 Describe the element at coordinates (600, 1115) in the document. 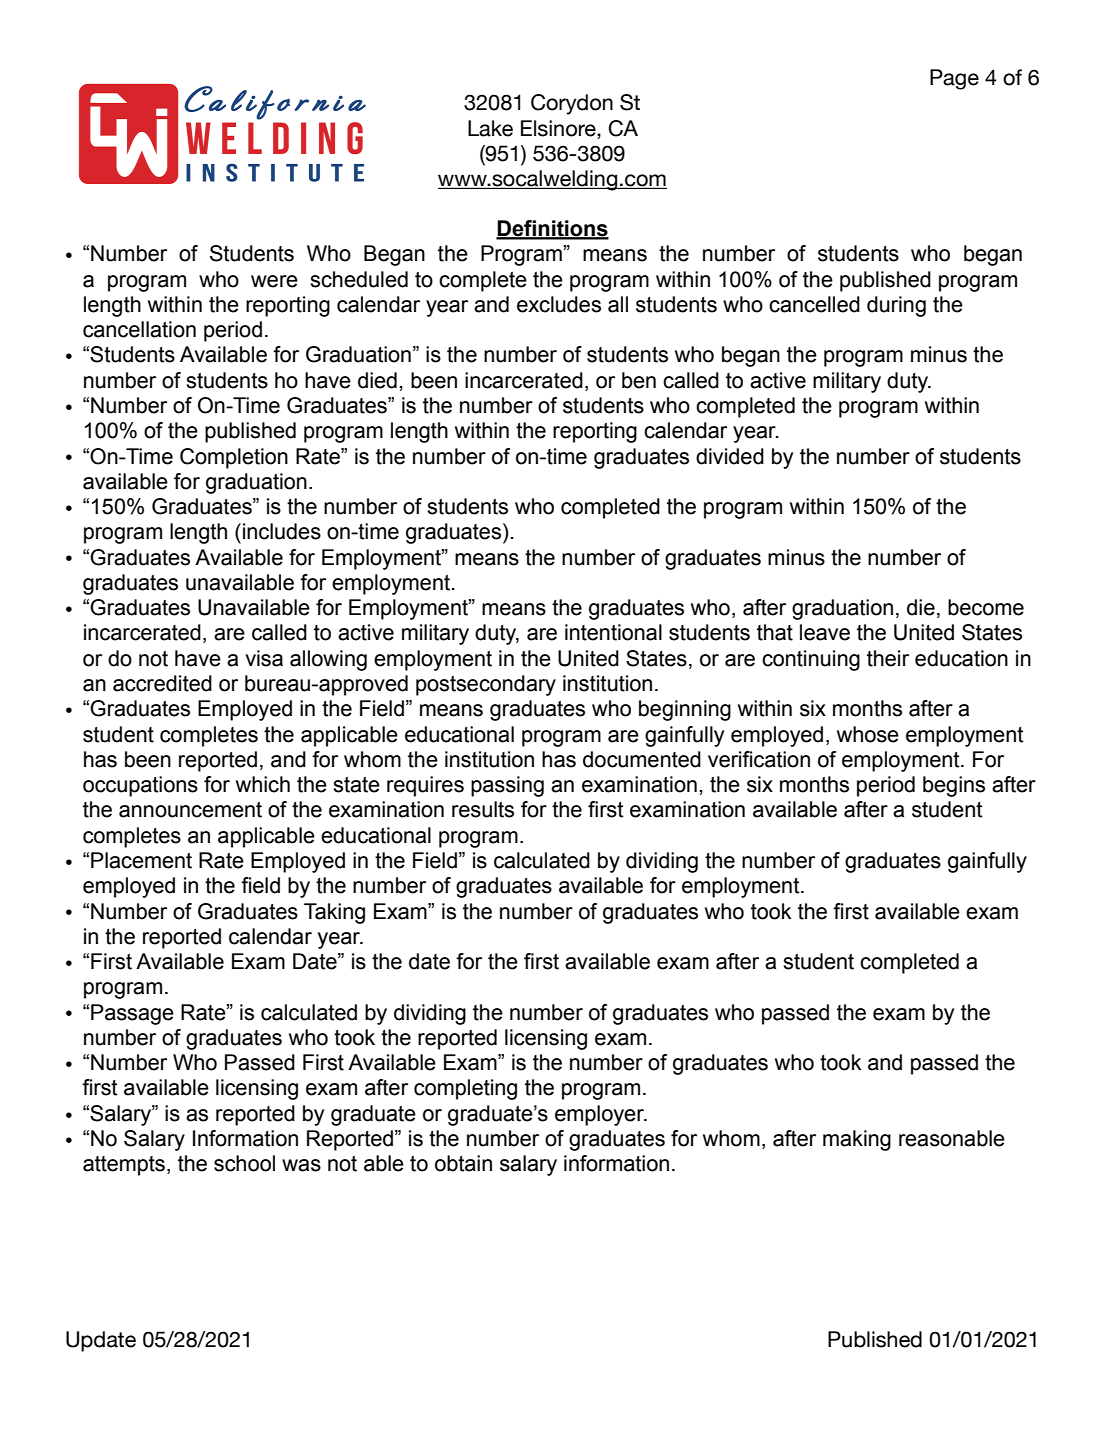

I see `employer` at that location.
